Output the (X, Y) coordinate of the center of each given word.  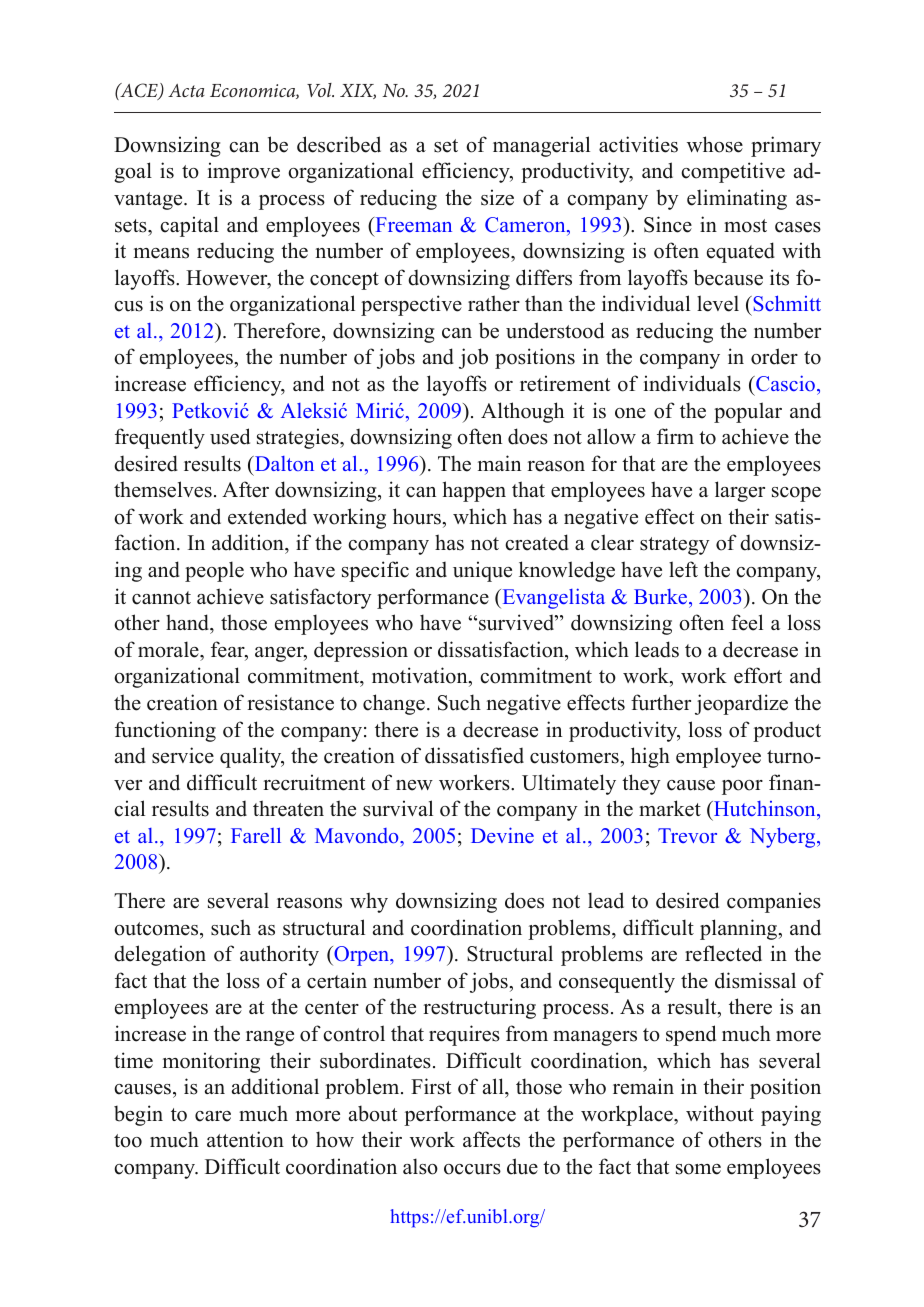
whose (715, 144)
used (230, 436)
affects (491, 1139)
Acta (186, 90)
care (213, 1116)
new (414, 785)
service (183, 755)
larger (740, 491)
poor (742, 787)
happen (474, 491)
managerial (541, 146)
